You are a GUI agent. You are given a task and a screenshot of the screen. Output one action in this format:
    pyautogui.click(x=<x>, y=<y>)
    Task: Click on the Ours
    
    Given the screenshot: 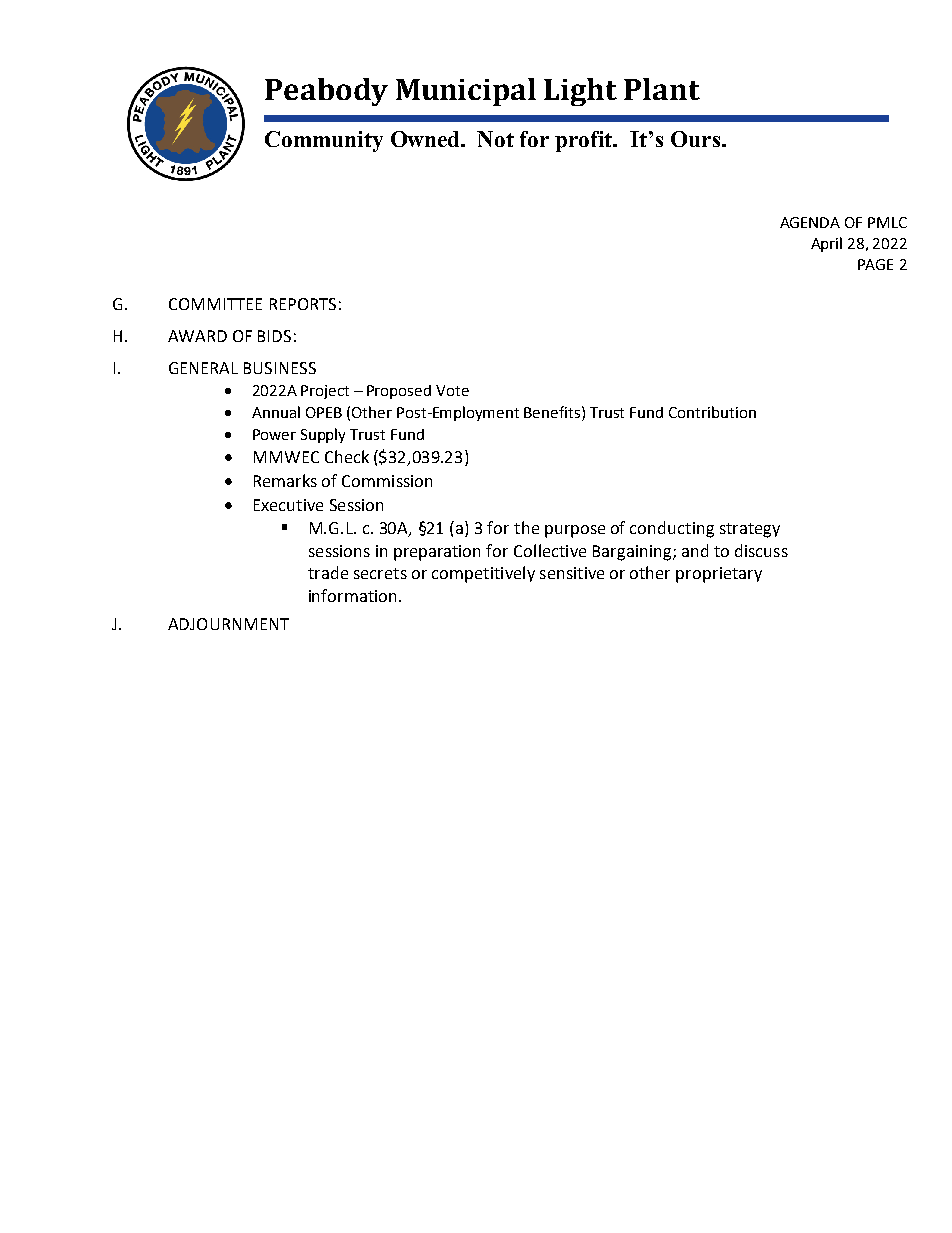 What is the action you would take?
    pyautogui.click(x=695, y=139)
